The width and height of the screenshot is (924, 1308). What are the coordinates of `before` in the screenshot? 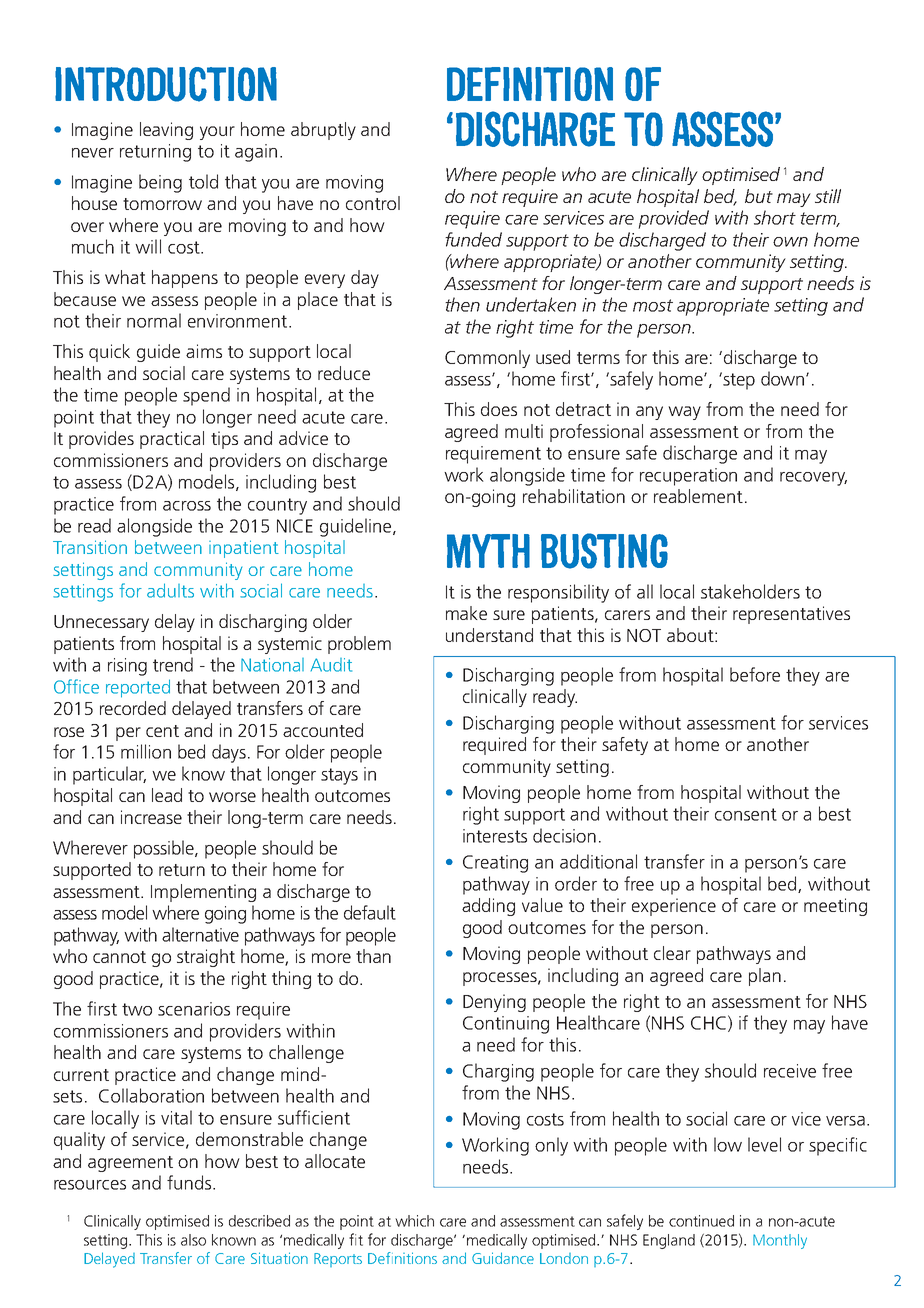 It's located at (755, 674).
